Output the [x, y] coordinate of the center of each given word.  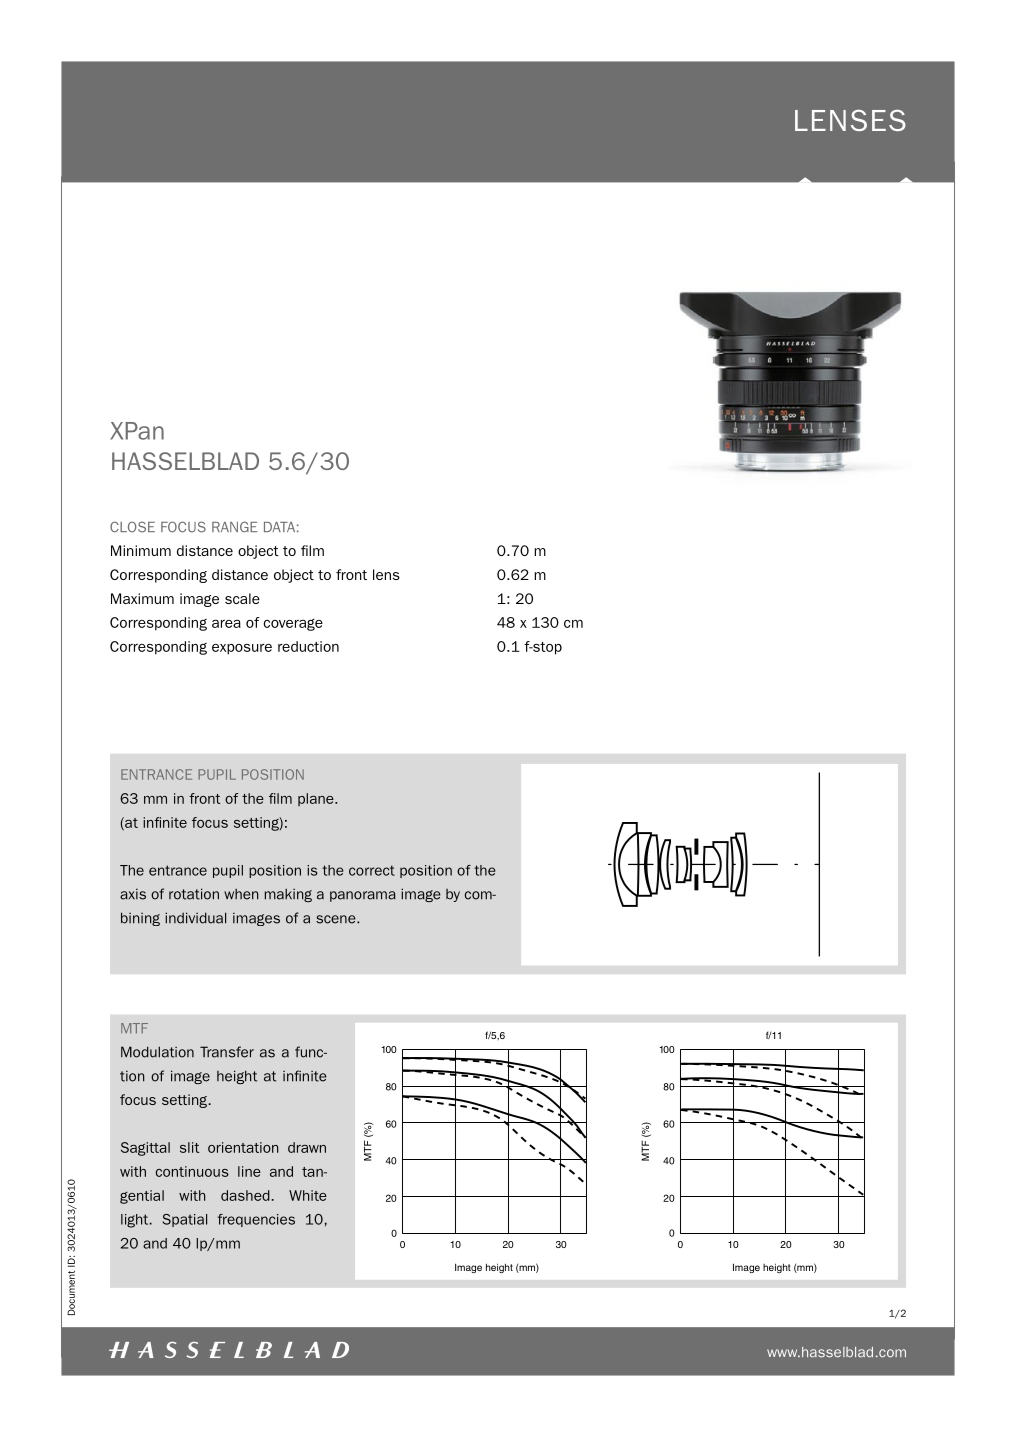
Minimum [141, 550]
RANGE [234, 527]
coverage [293, 625]
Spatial [185, 1220]
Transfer [227, 1052]
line [249, 1171]
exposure [242, 649]
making [288, 895]
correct [372, 870]
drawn [307, 1147]
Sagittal [145, 1149]
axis [133, 894]
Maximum [142, 598]
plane [317, 799]
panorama [363, 896]
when [241, 894]
